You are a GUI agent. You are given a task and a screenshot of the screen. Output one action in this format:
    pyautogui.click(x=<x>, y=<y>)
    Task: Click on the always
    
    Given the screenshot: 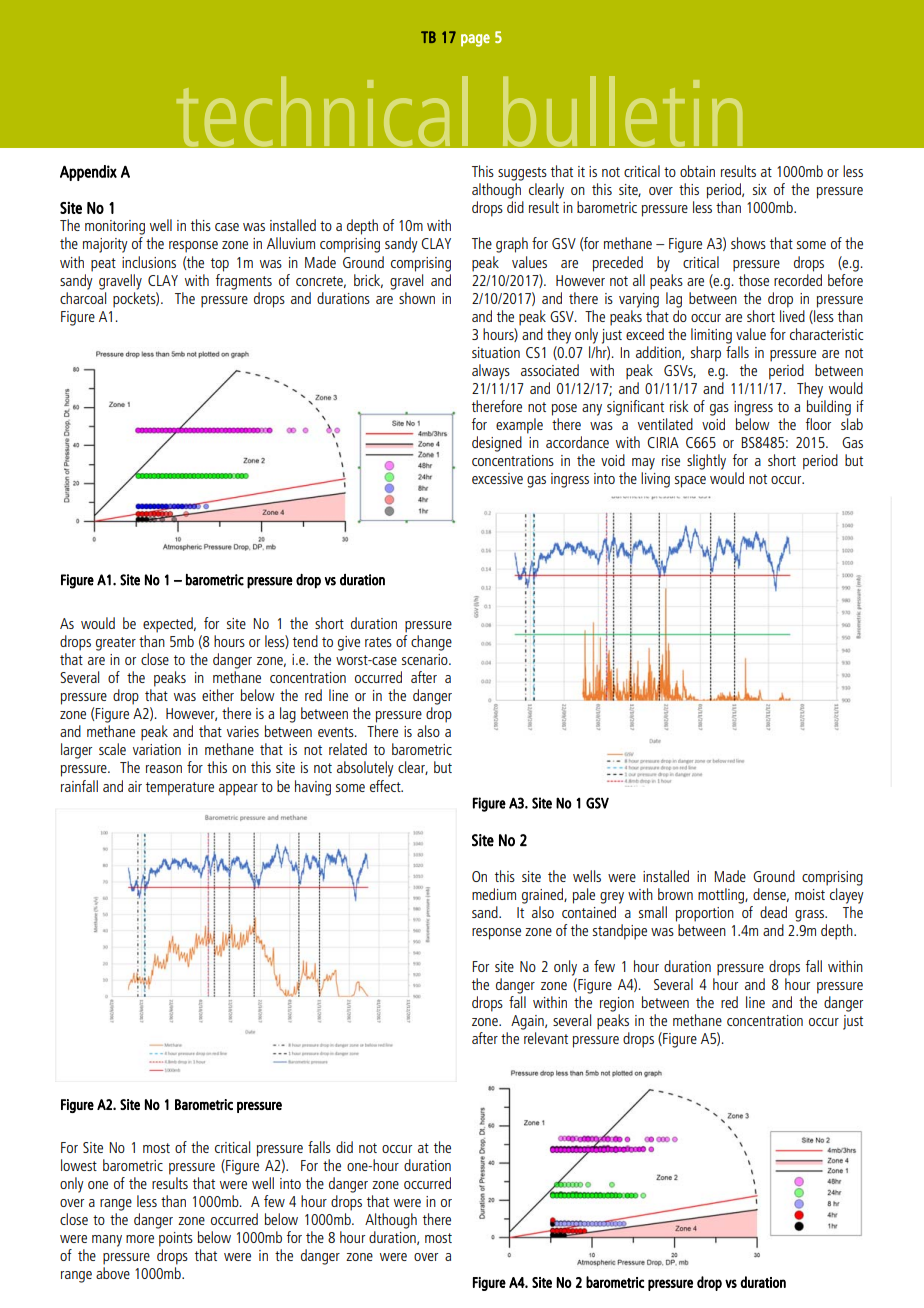 What is the action you would take?
    pyautogui.click(x=491, y=372)
